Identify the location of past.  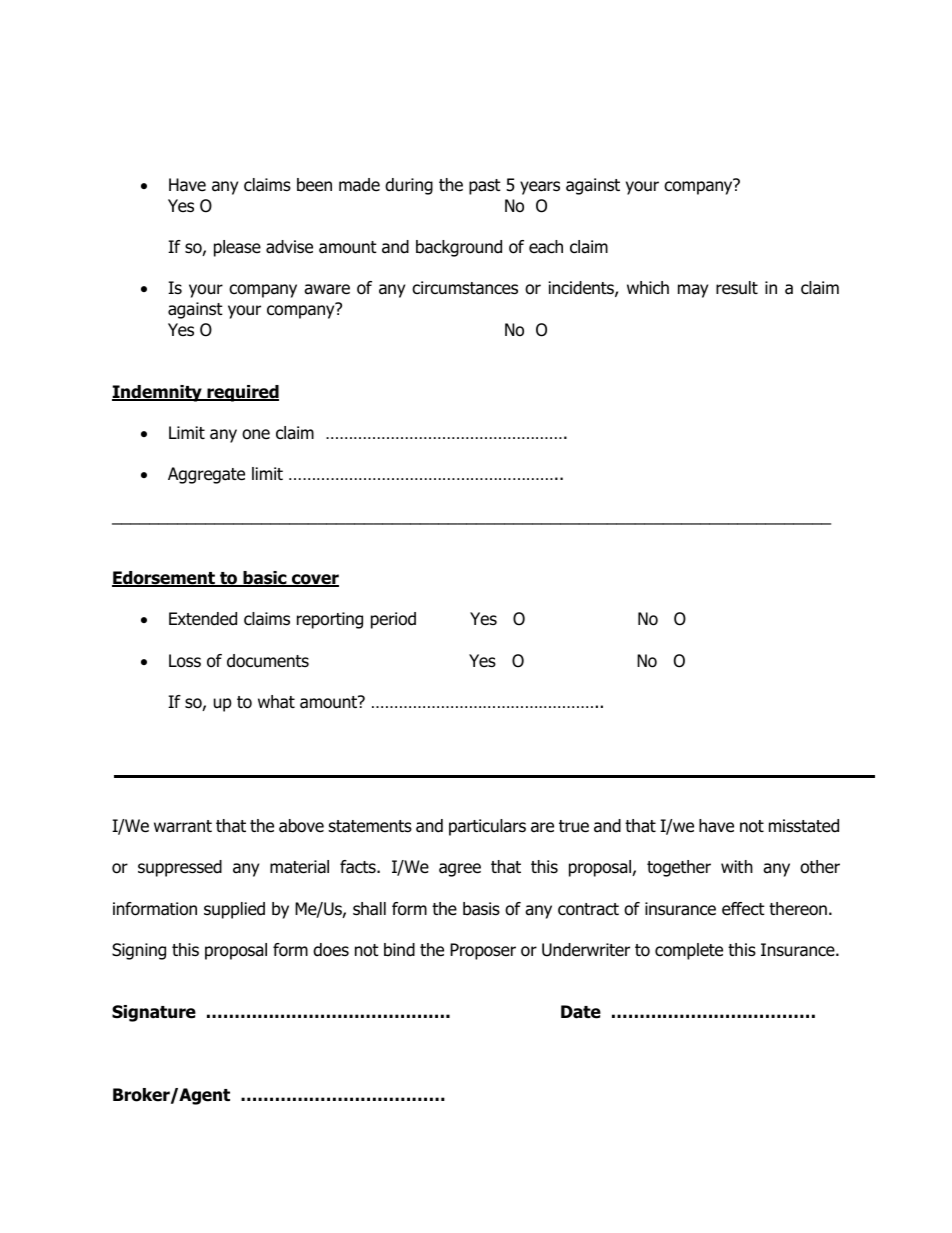
(485, 187).
